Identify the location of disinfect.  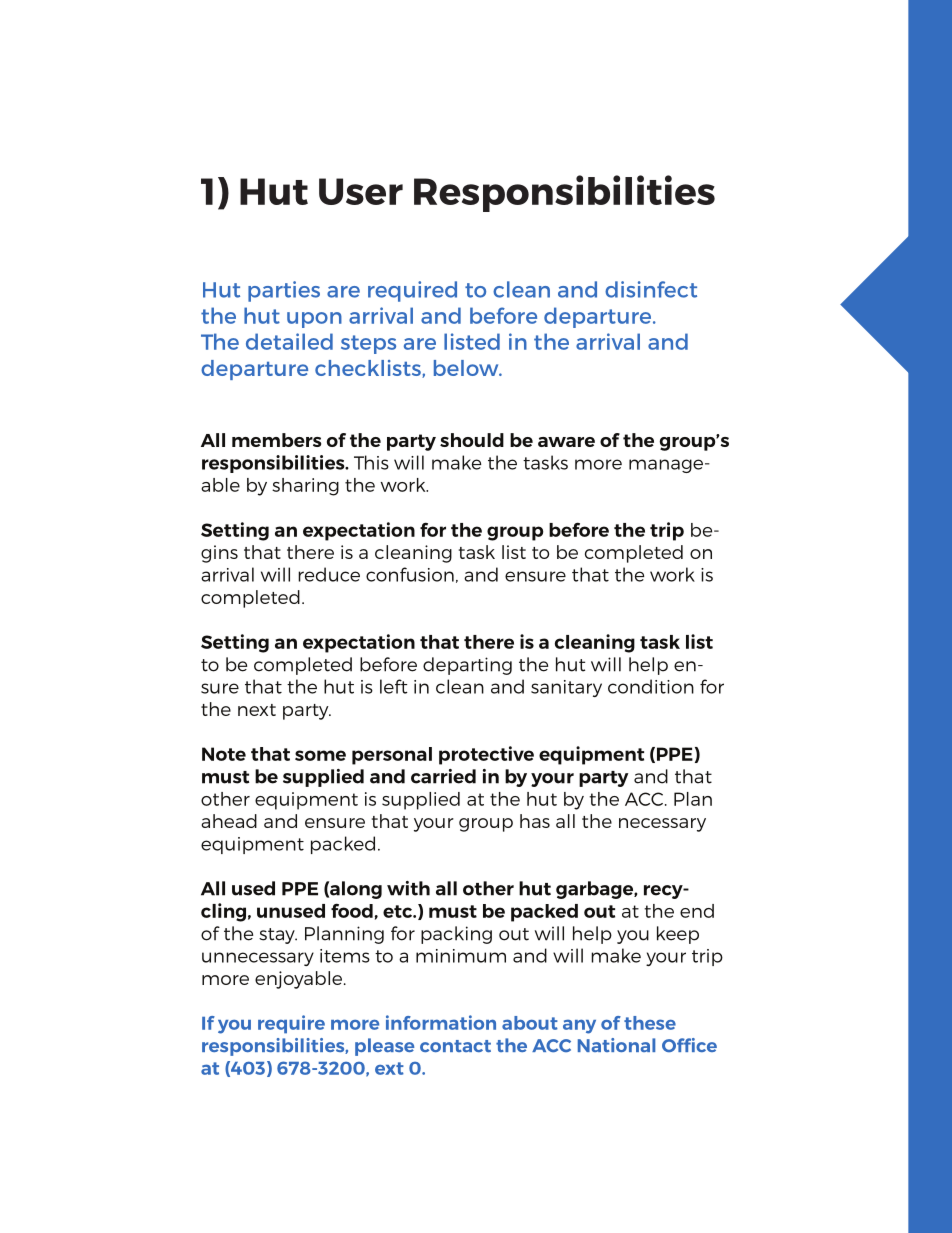
(651, 289).
